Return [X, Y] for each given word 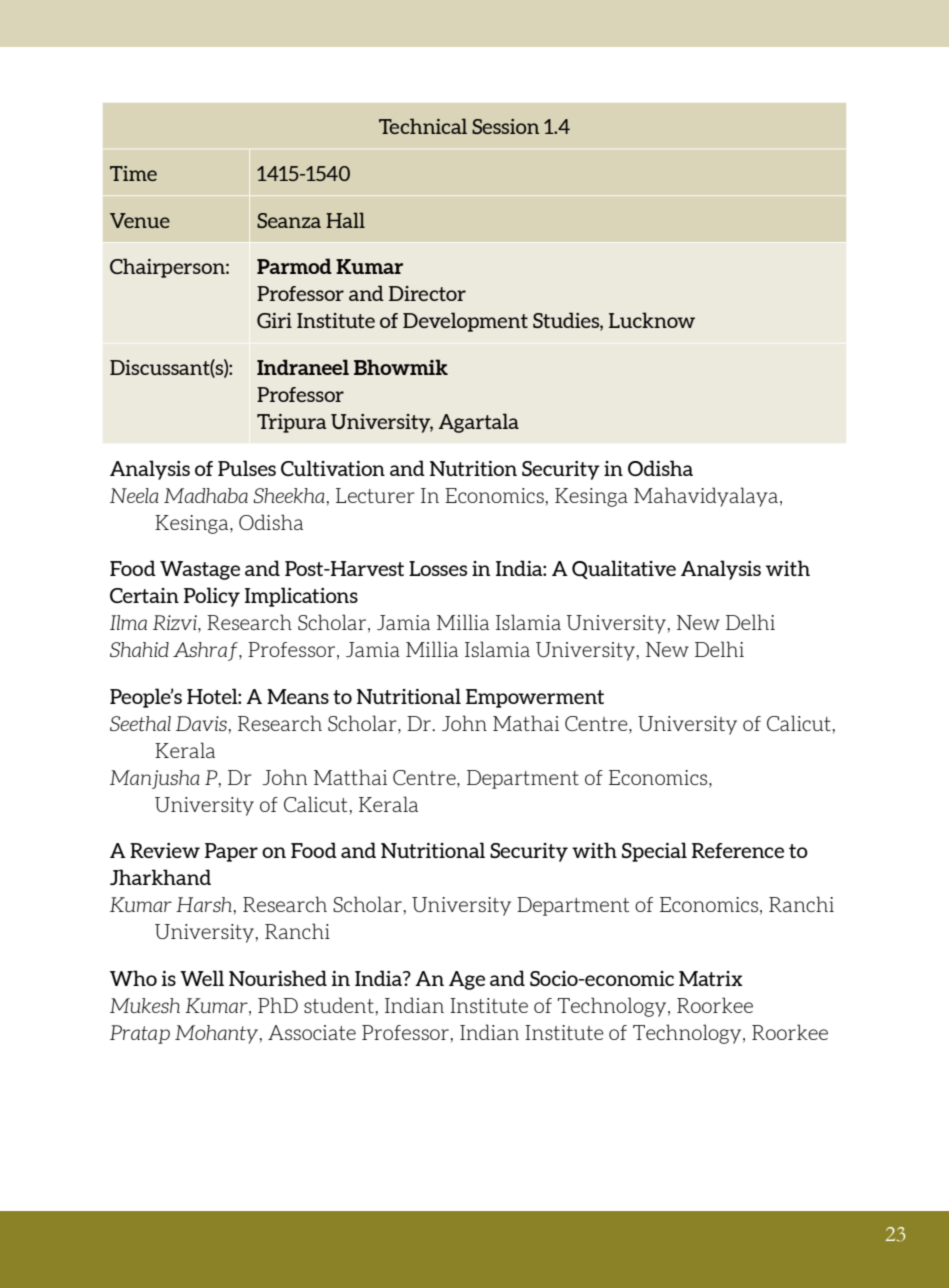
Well [202, 978]
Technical [423, 126]
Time [133, 173]
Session [505, 126]
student [339, 1005]
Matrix [711, 978]
